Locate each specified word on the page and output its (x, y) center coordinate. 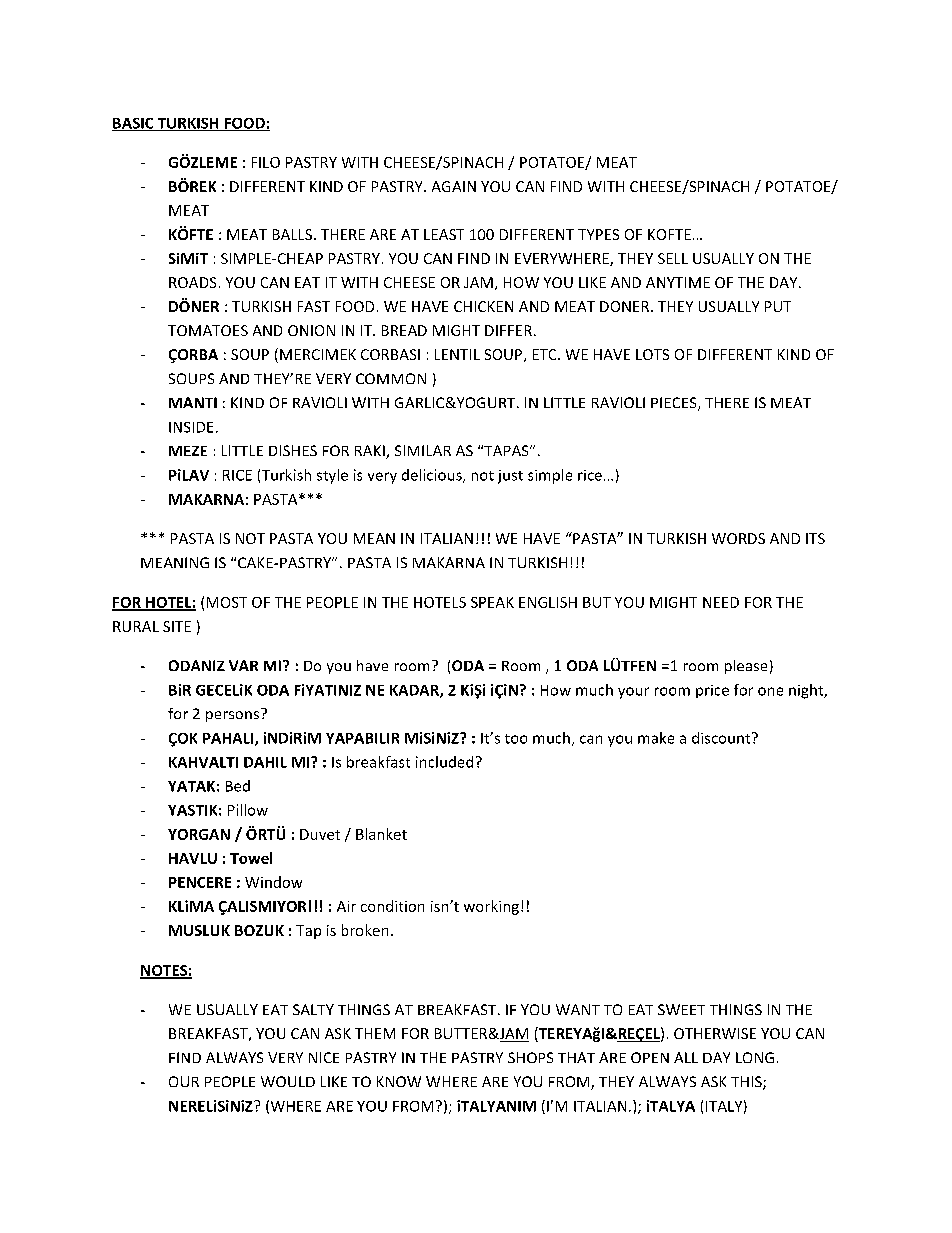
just (510, 477)
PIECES (675, 404)
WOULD (288, 1081)
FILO (266, 162)
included (444, 762)
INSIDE (191, 427)
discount (722, 738)
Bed (238, 786)
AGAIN (454, 186)
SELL (673, 258)
